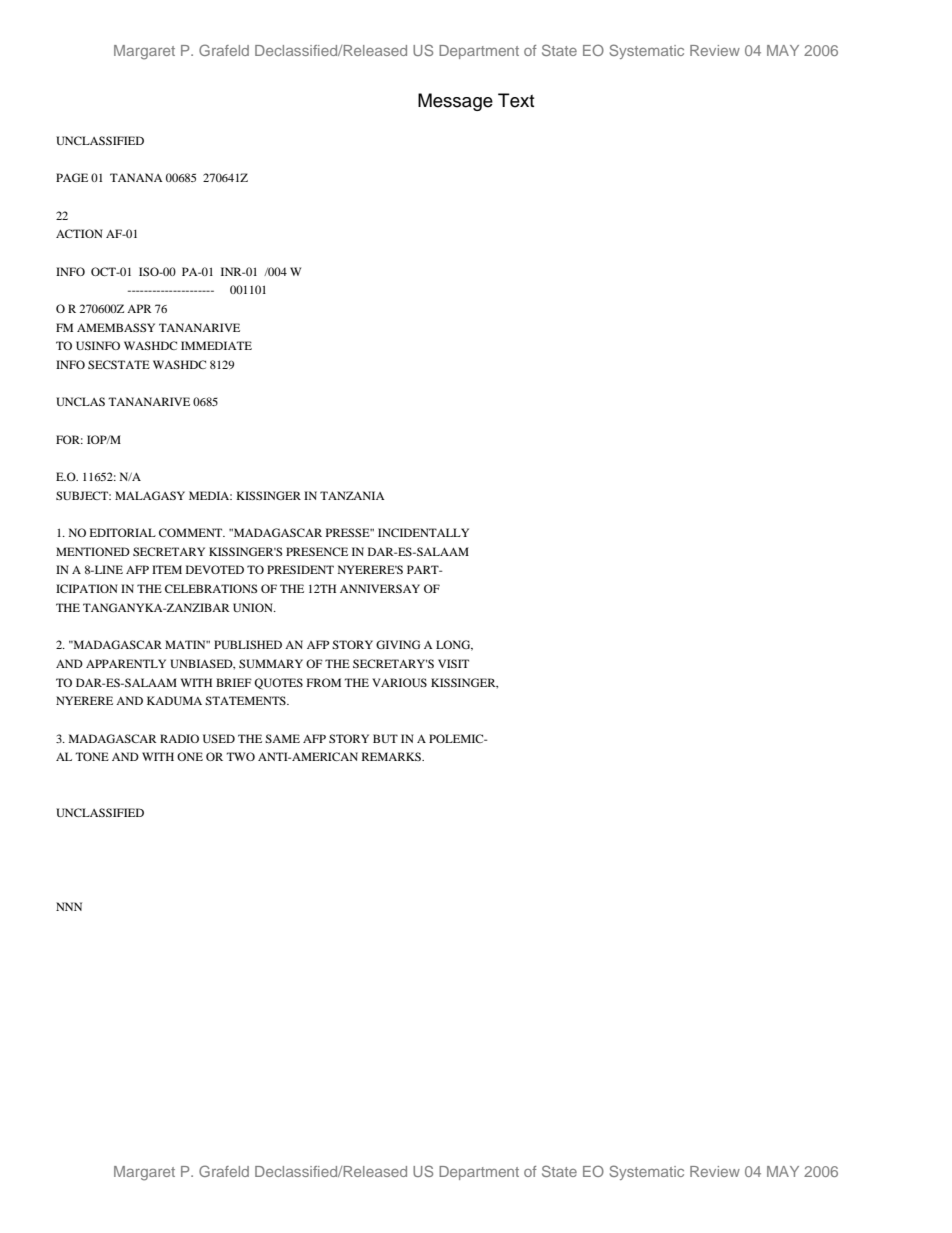 Image resolution: width=952 pixels, height=1233 pixels. I want to click on PAGE, so click(72, 177).
